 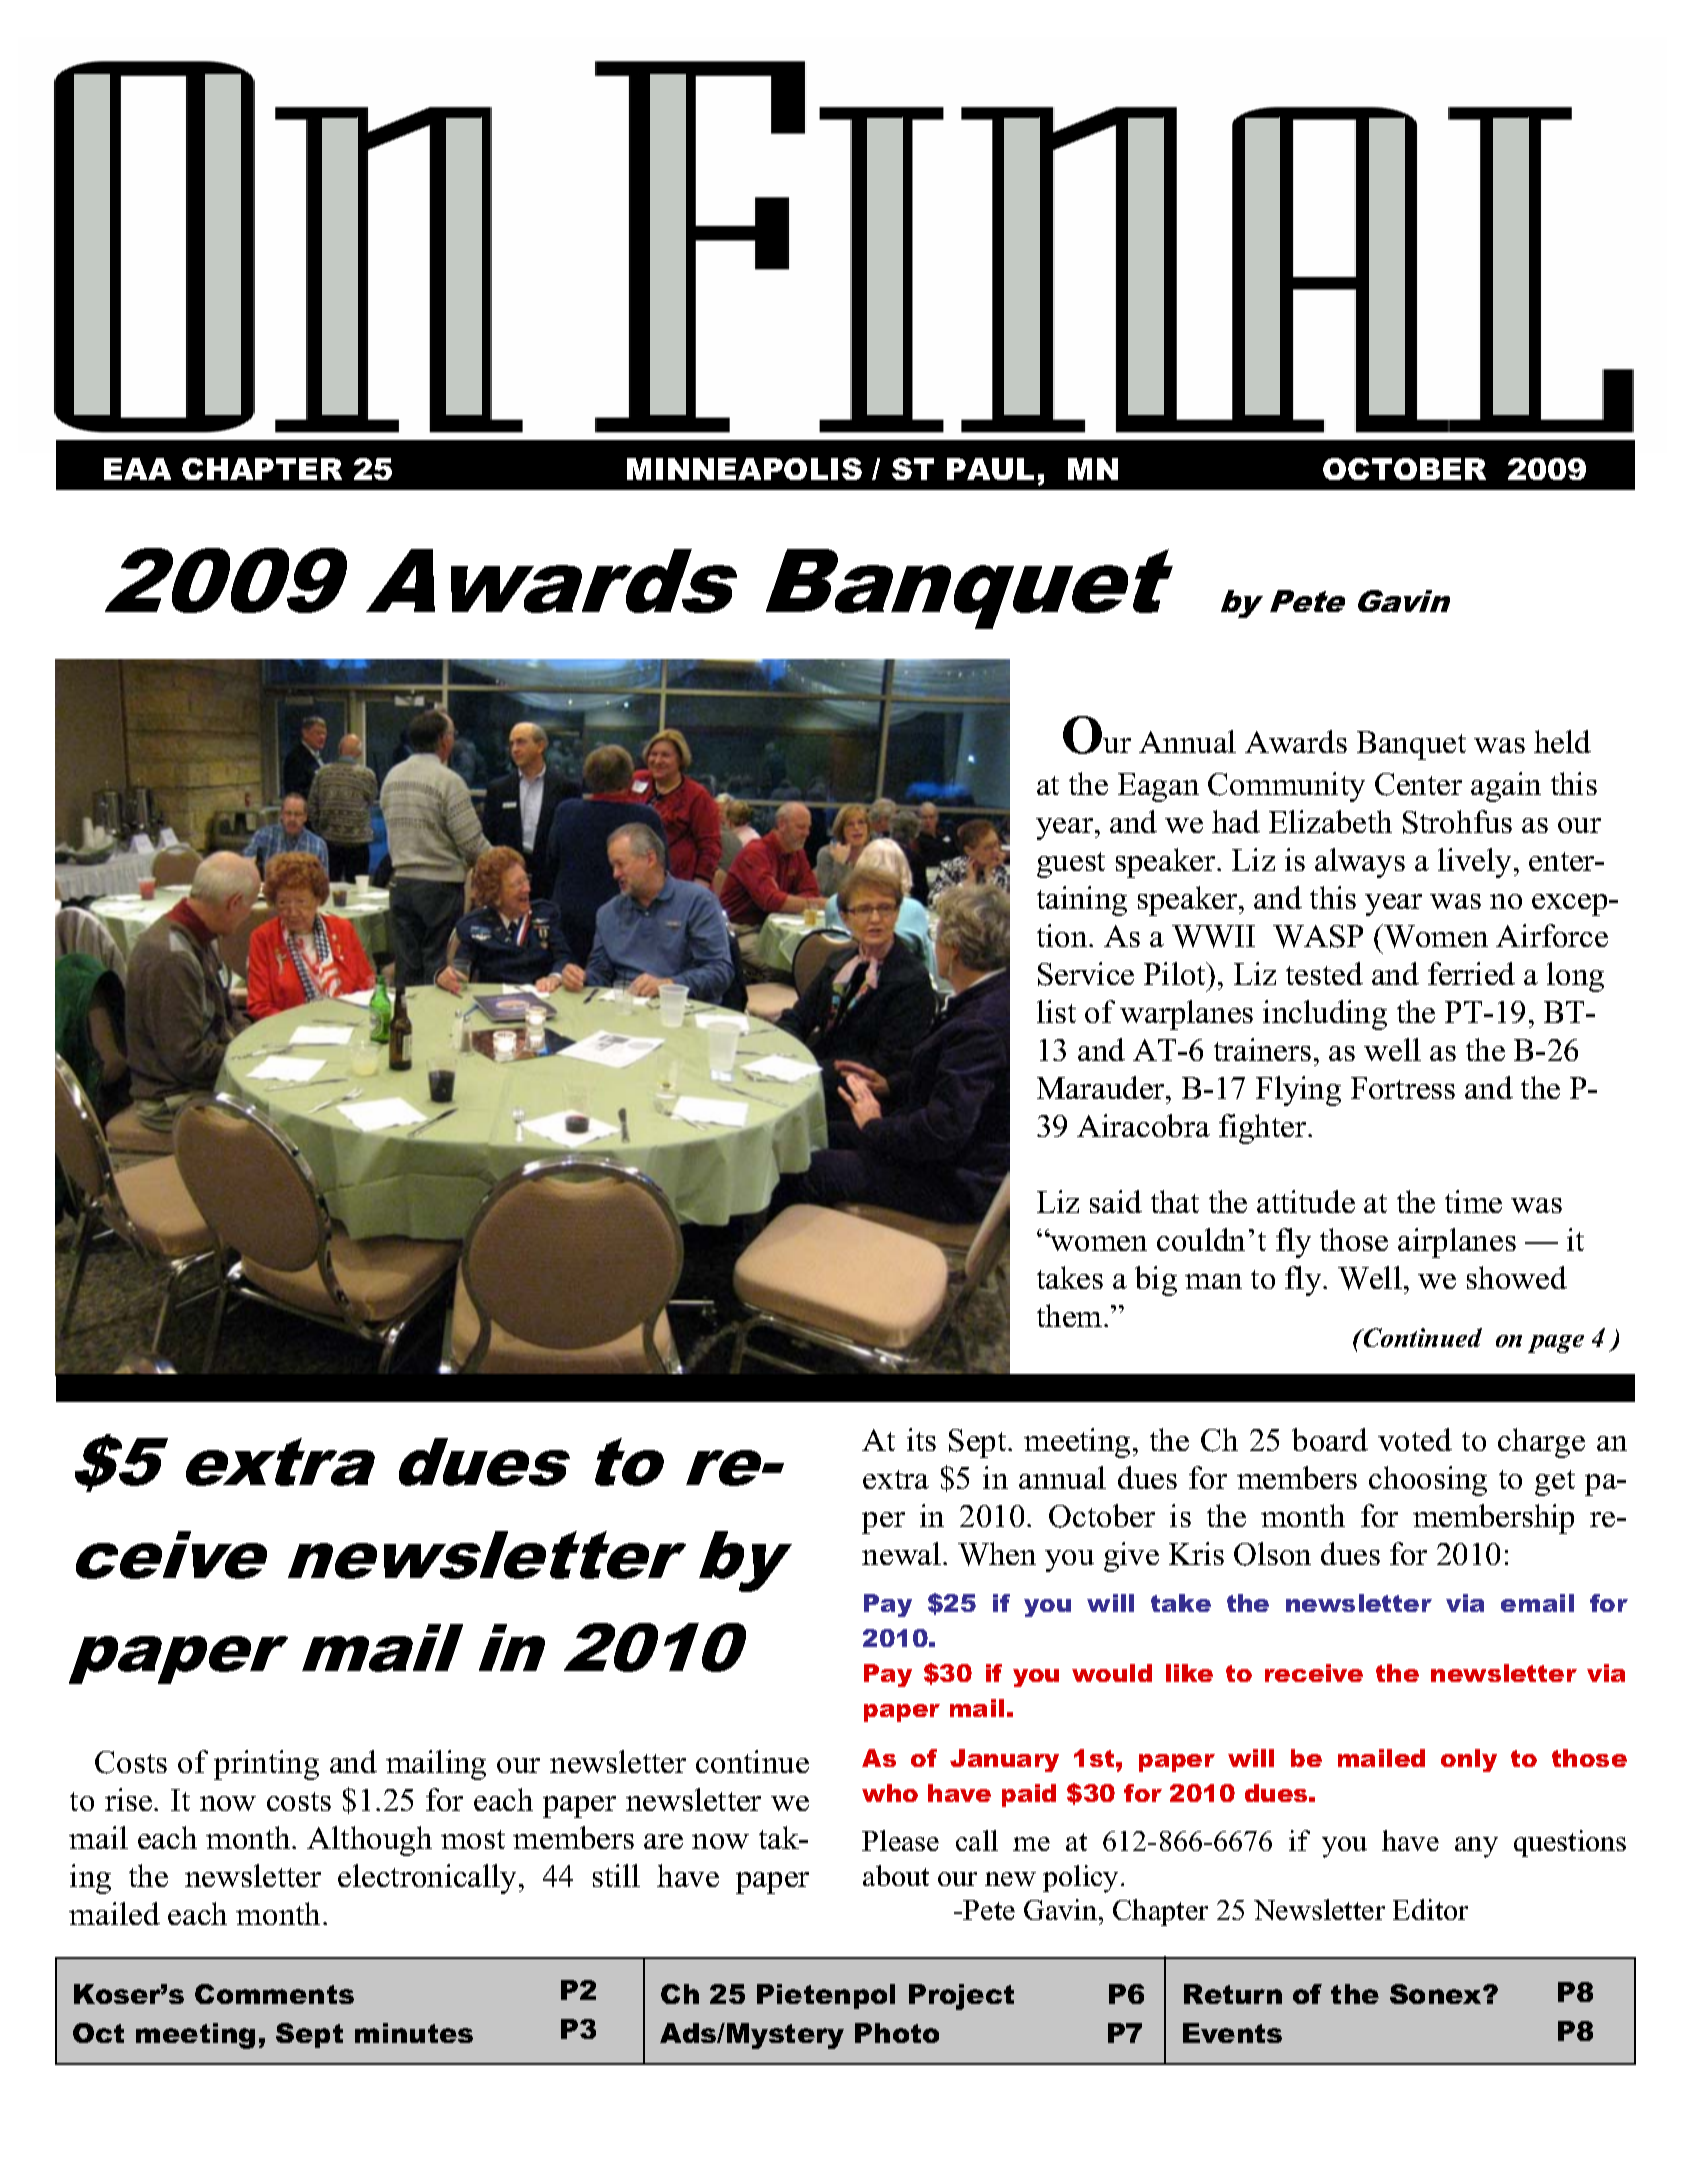 What do you see at coordinates (274, 1994) in the screenshot?
I see `Comments` at bounding box center [274, 1994].
